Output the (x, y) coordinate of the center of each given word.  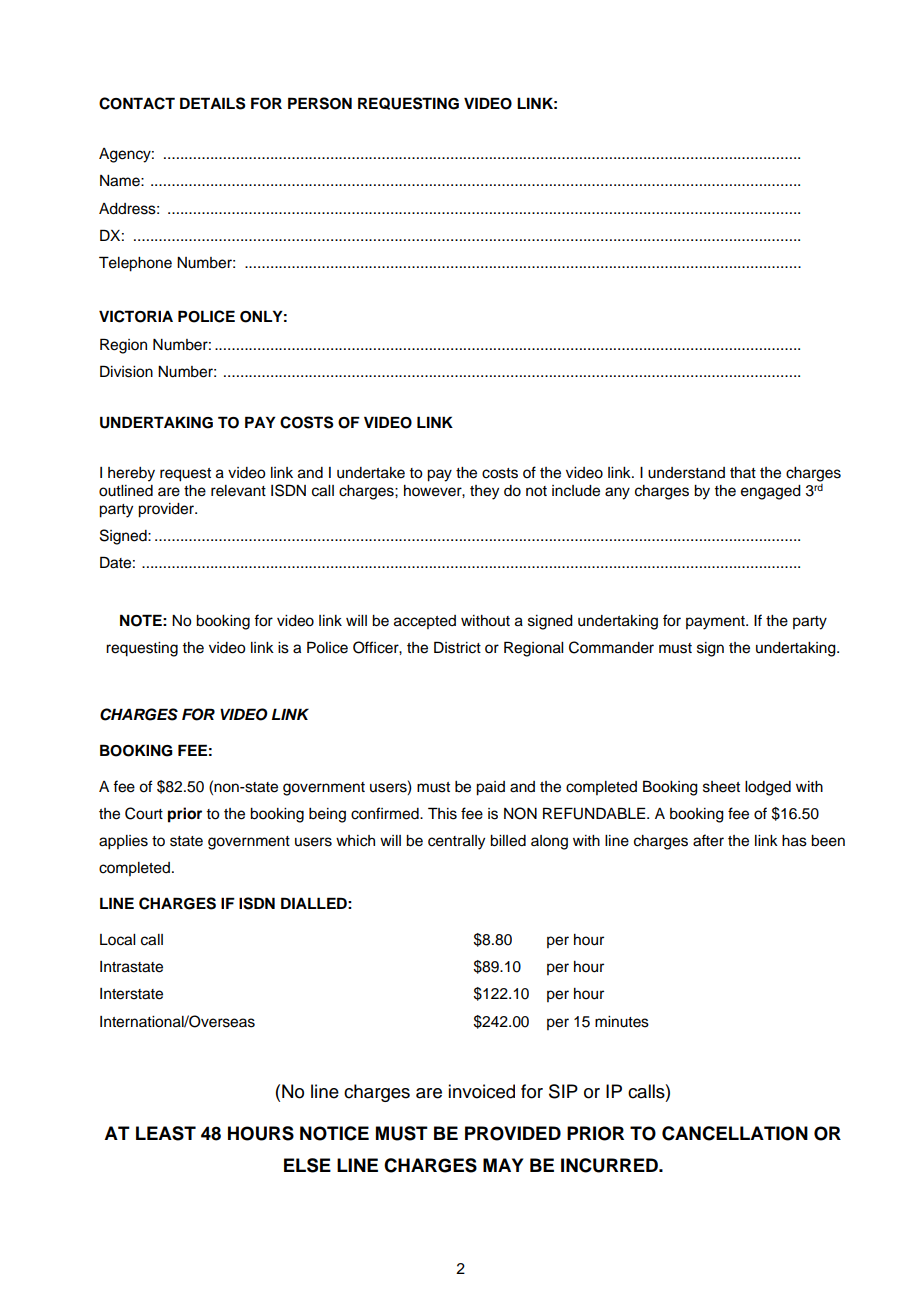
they (484, 492)
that (743, 472)
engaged (771, 492)
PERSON (320, 103)
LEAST (166, 1133)
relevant (238, 491)
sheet (721, 787)
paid (490, 788)
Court (144, 813)
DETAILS (213, 103)
